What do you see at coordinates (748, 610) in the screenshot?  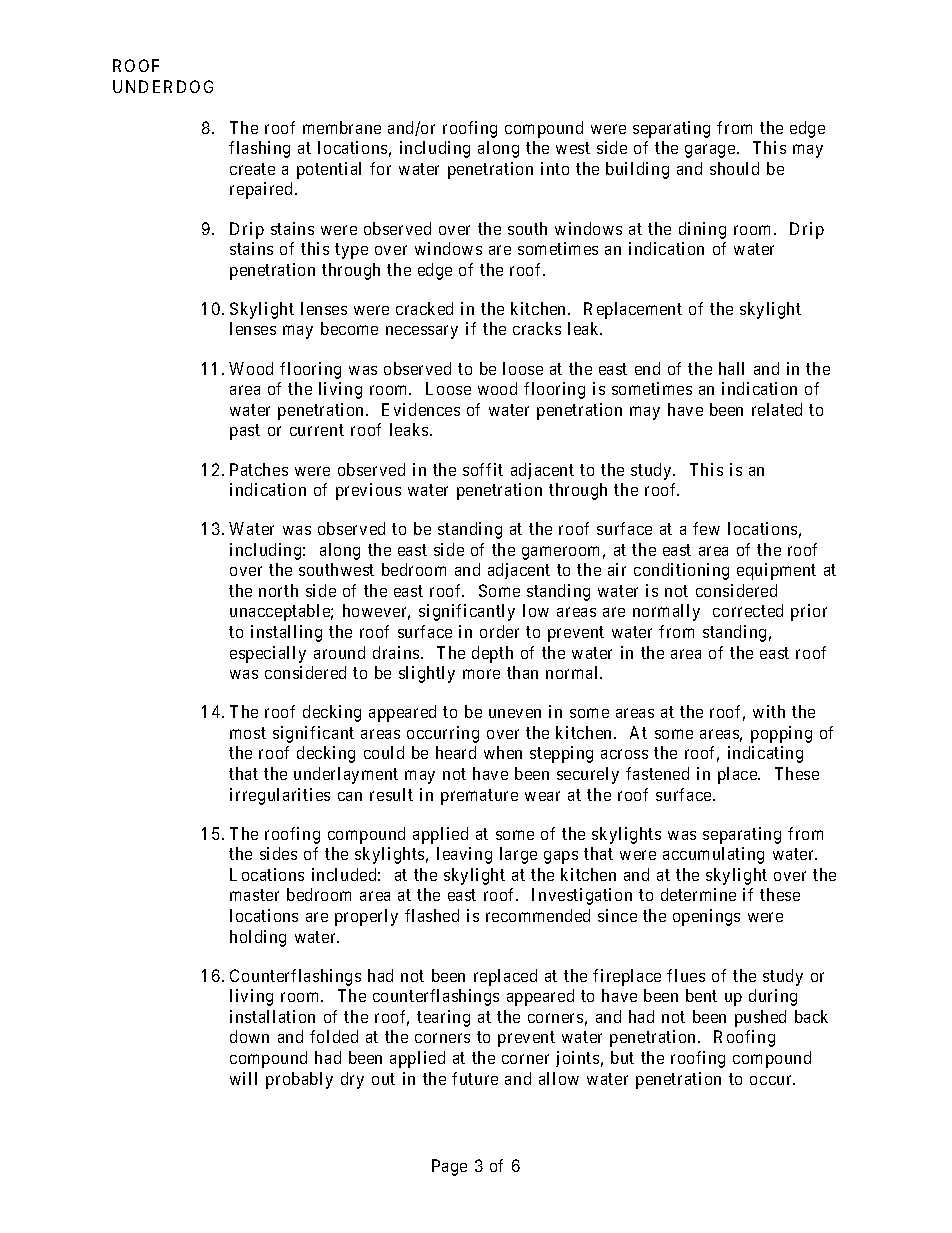 I see `corrected` at bounding box center [748, 610].
